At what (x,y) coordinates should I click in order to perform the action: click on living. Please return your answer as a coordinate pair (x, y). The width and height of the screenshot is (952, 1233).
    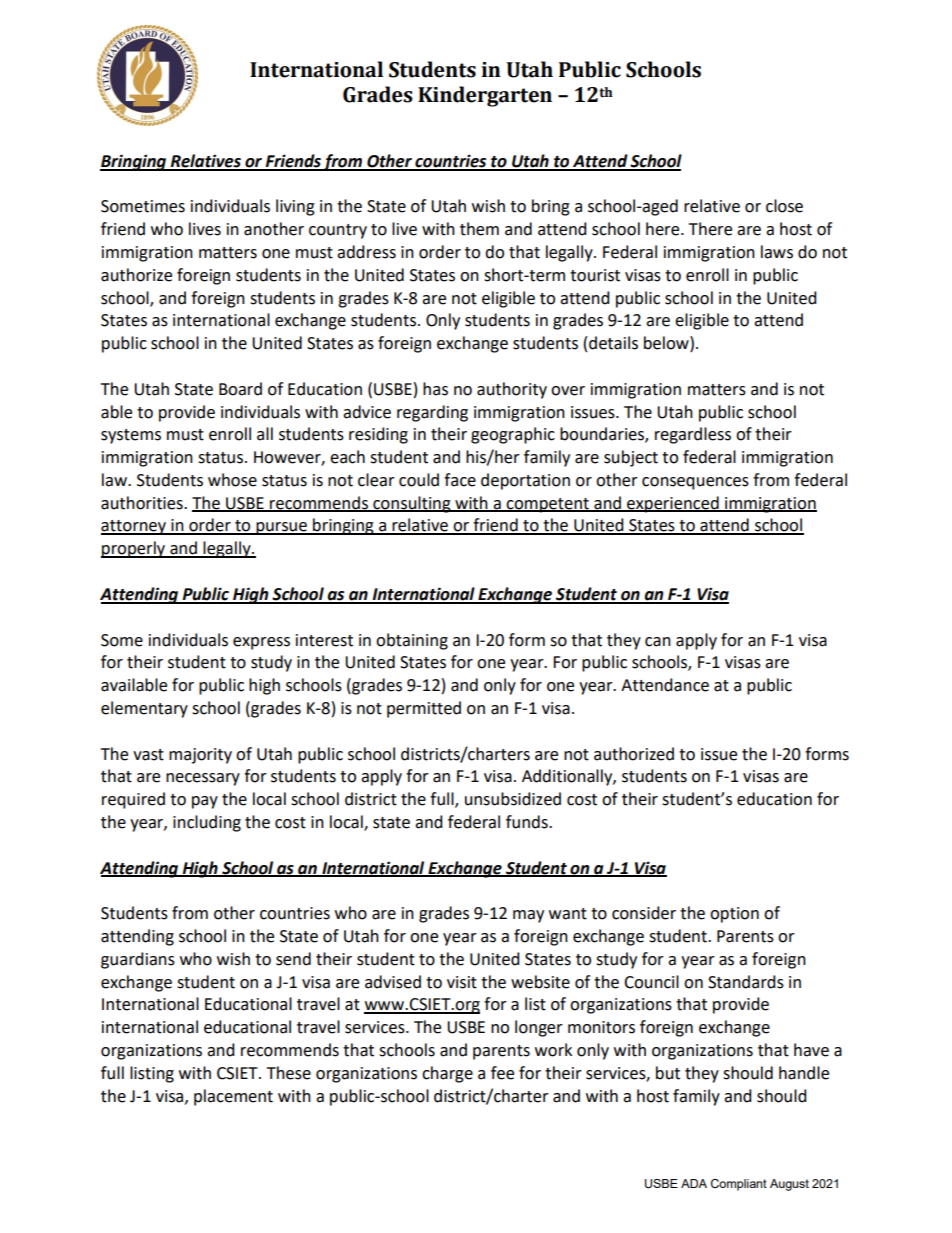
    Looking at the image, I should click on (295, 207).
